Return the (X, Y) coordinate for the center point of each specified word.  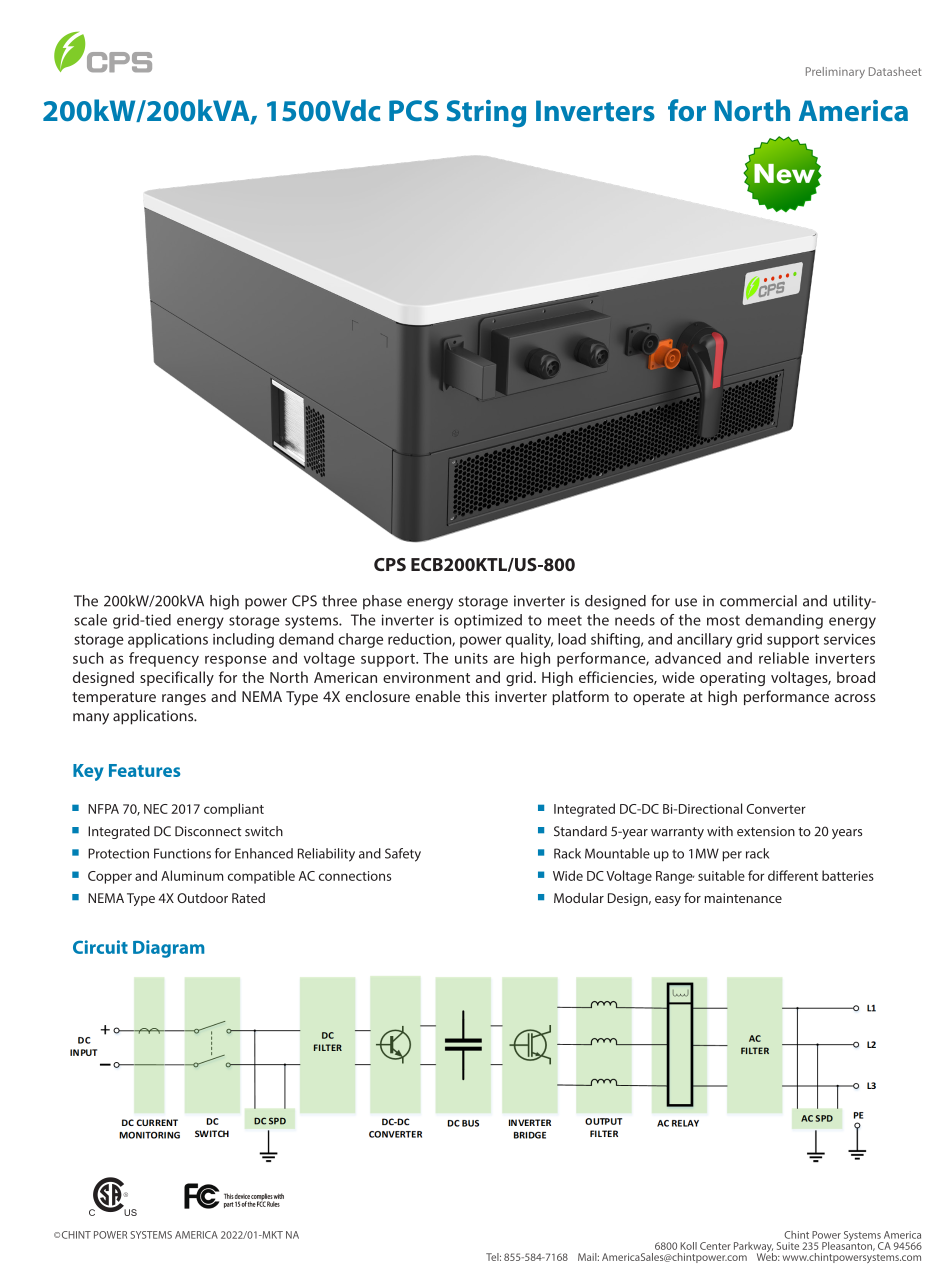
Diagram (168, 949)
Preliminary (835, 73)
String (486, 113)
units (471, 658)
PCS (413, 110)
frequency (164, 659)
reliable (784, 658)
